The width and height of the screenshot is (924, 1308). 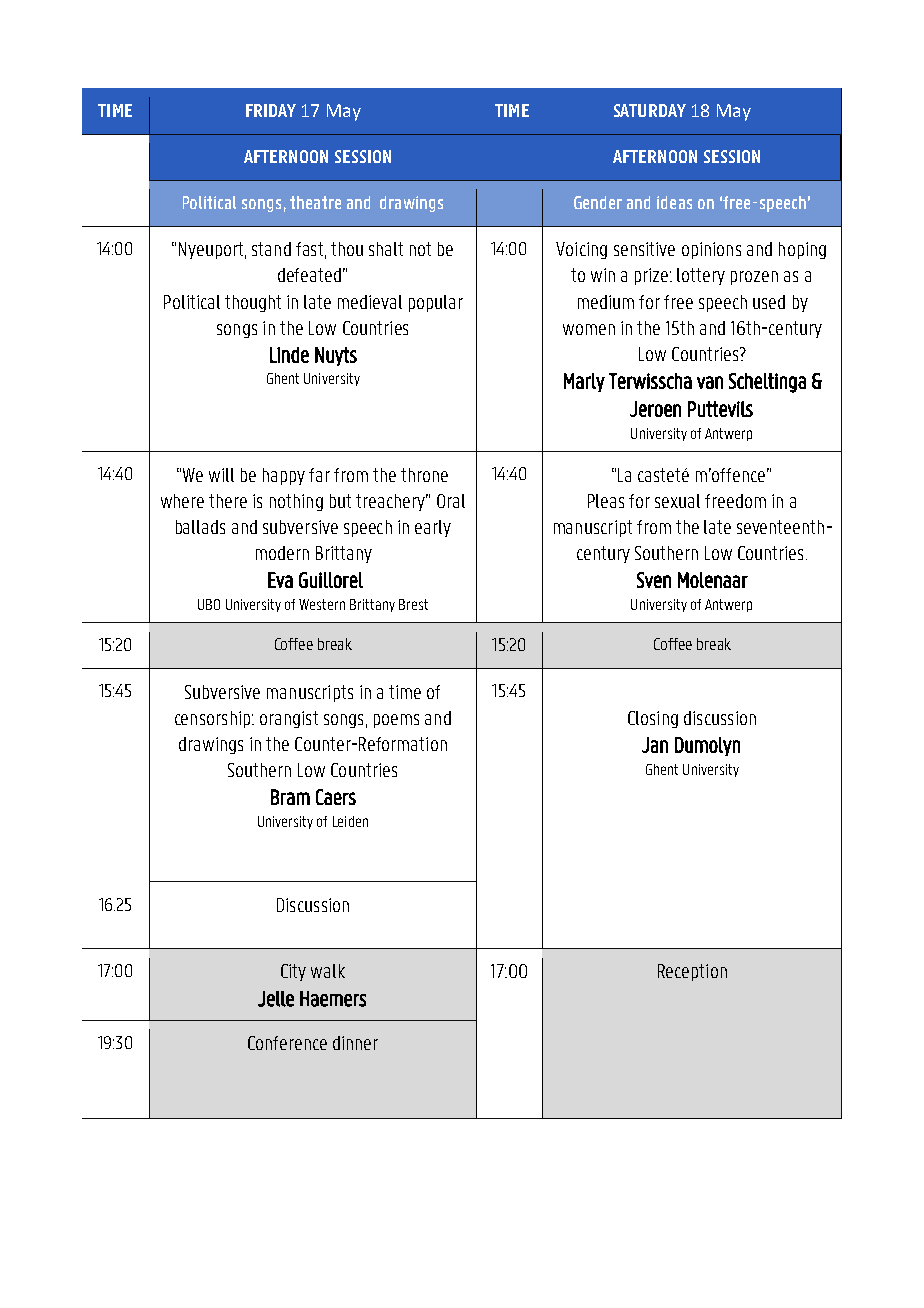 What do you see at coordinates (650, 110) in the screenshot?
I see `SATURDAY` at bounding box center [650, 110].
